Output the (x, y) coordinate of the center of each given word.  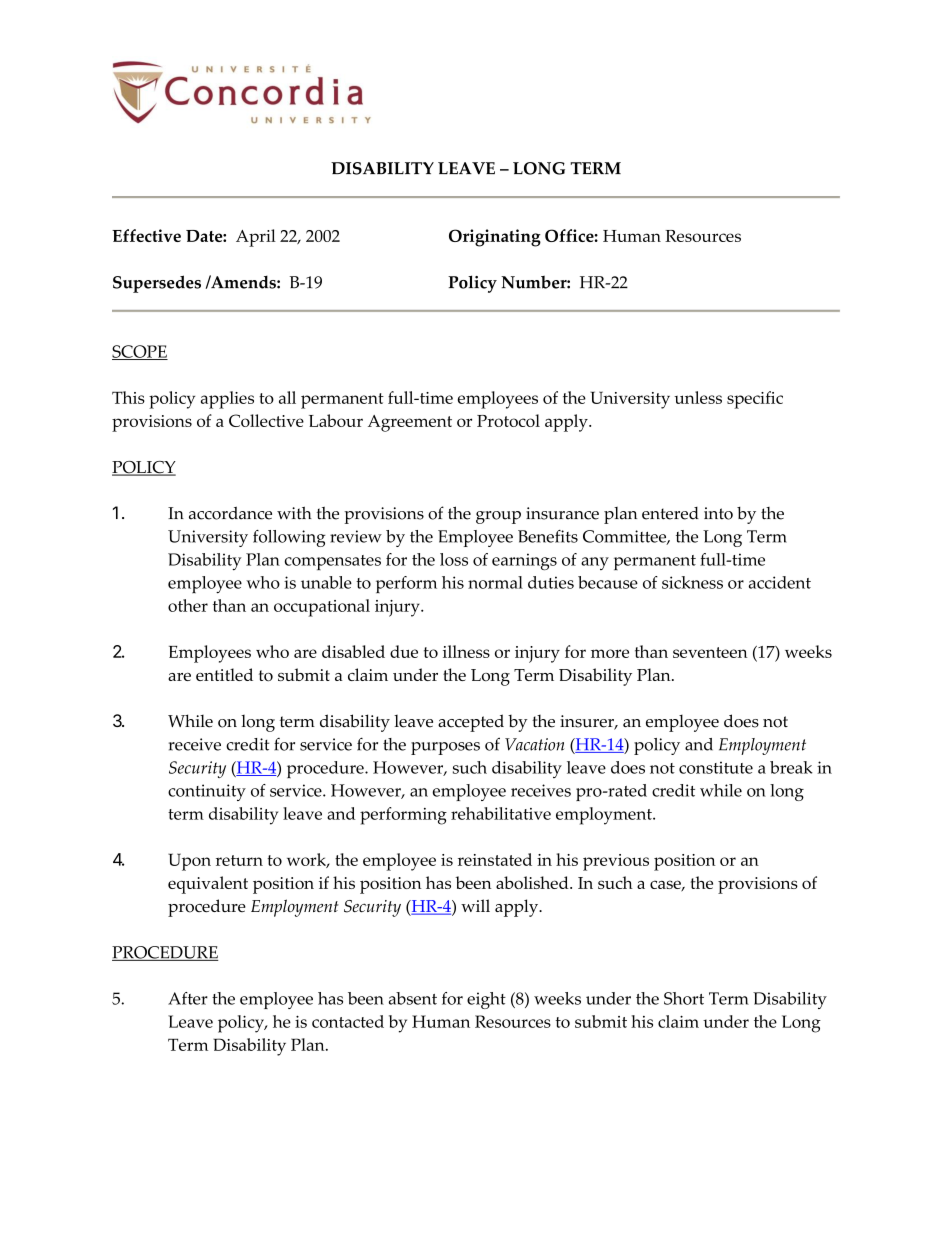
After (188, 998)
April (256, 238)
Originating (495, 238)
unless (698, 397)
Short (684, 998)
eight (486, 1000)
